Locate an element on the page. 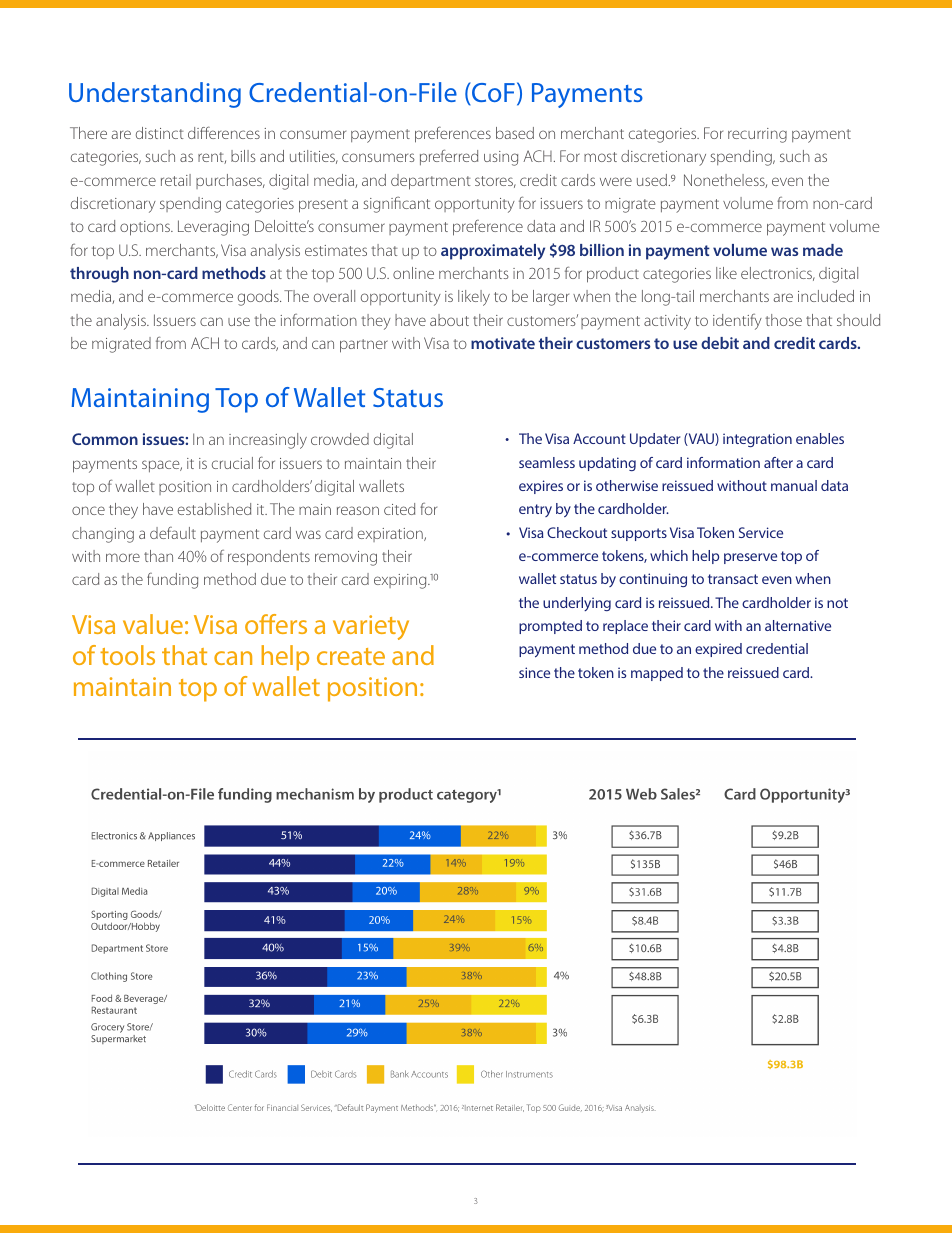 This image has height=1233, width=952. tools is located at coordinates (127, 655).
